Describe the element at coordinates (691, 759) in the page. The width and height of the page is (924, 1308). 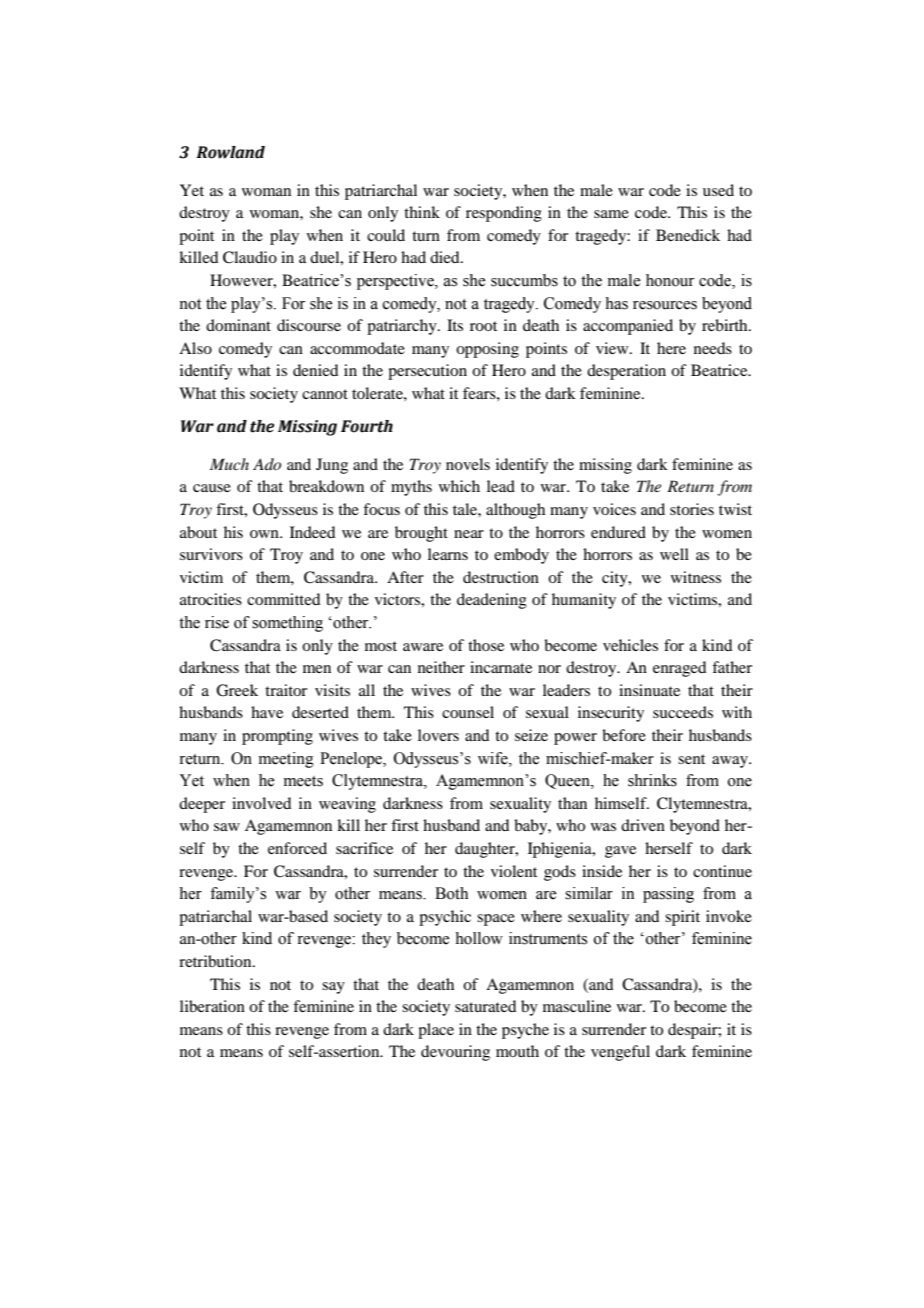
I see `sent` at that location.
